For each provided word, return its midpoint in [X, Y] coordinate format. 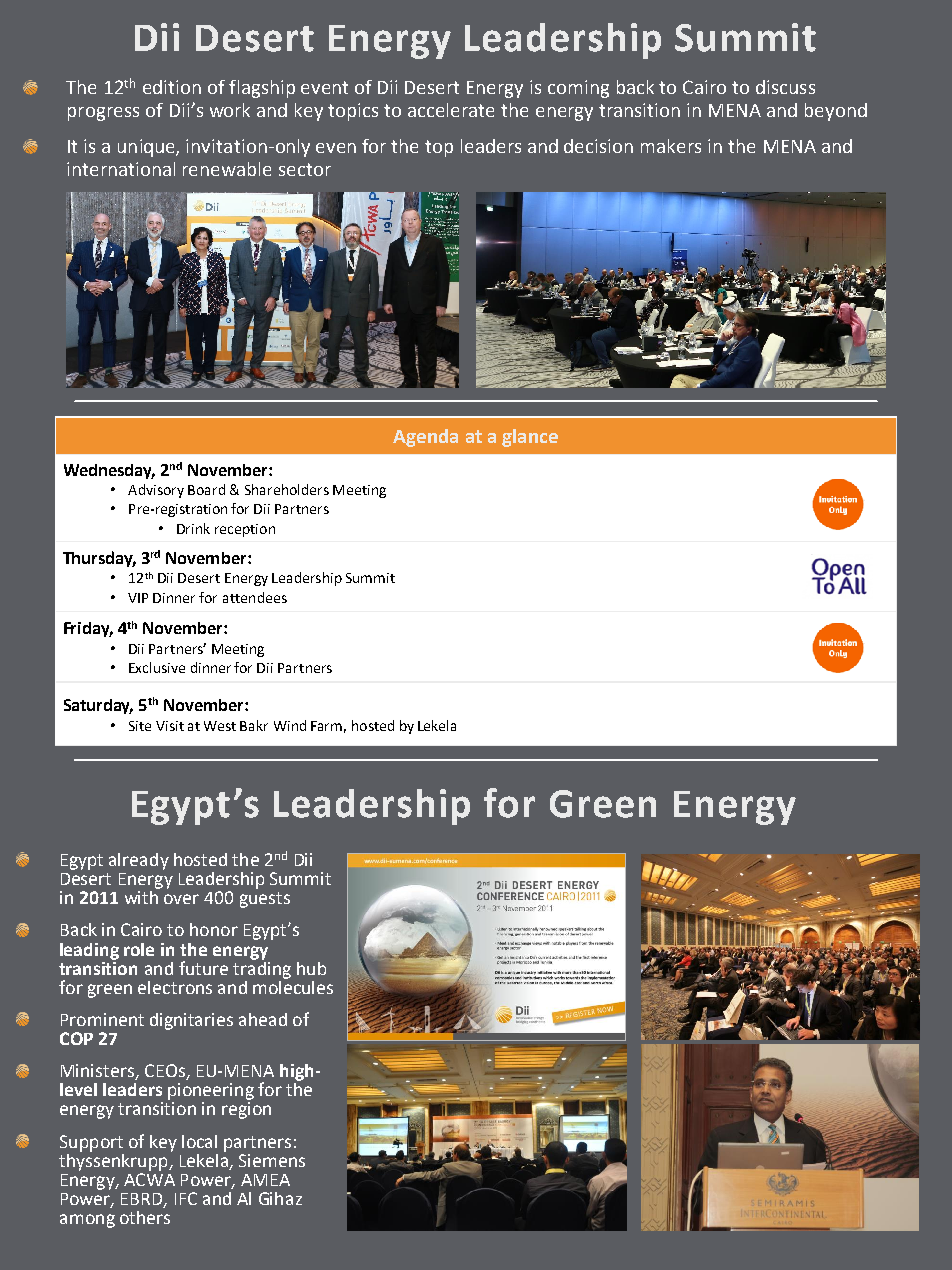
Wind [290, 725]
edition [172, 87]
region [246, 1110]
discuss [785, 87]
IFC [186, 1198]
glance [530, 438]
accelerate [451, 110]
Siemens [272, 1160]
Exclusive [157, 667]
